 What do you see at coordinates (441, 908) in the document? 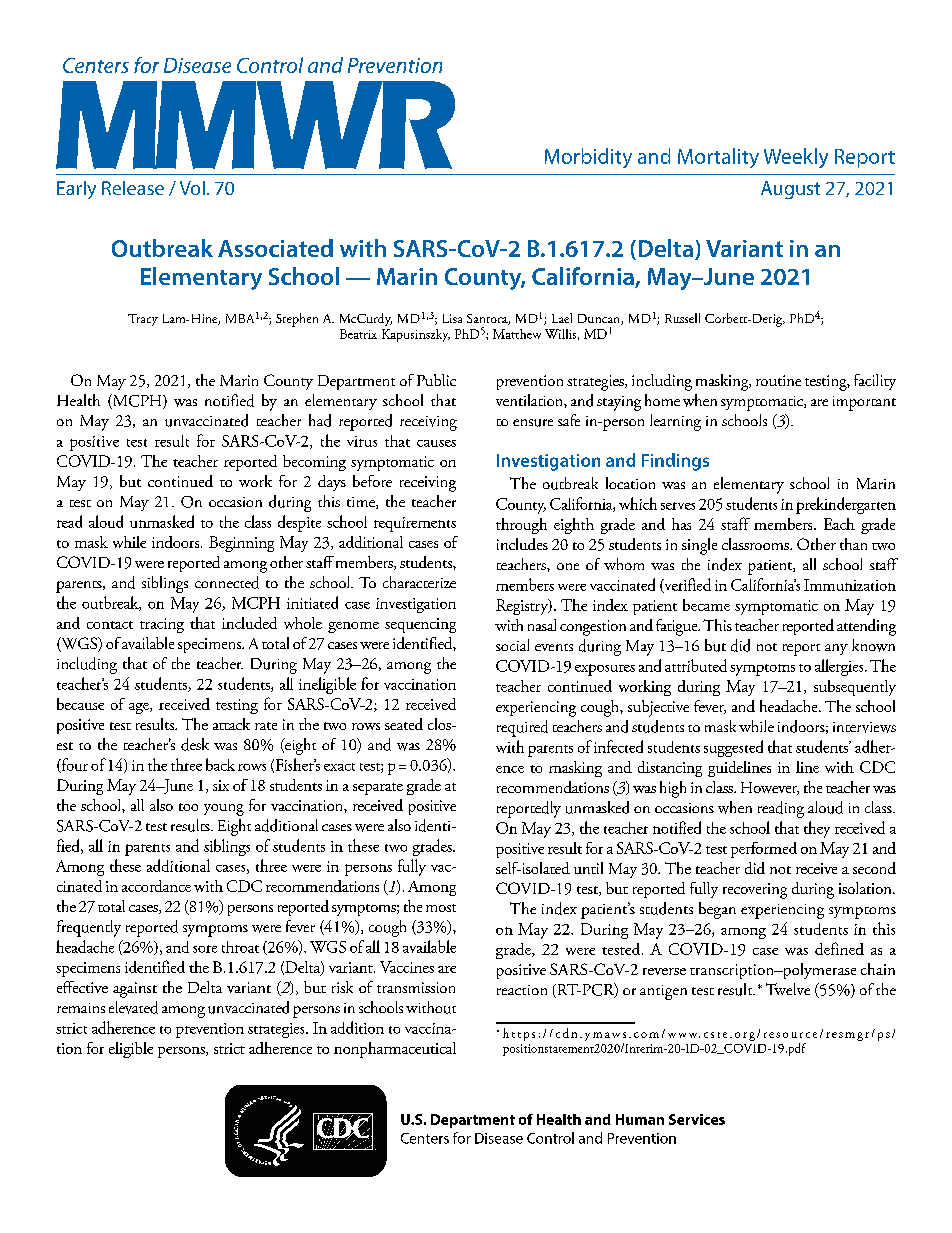
I see `most` at bounding box center [441, 908].
